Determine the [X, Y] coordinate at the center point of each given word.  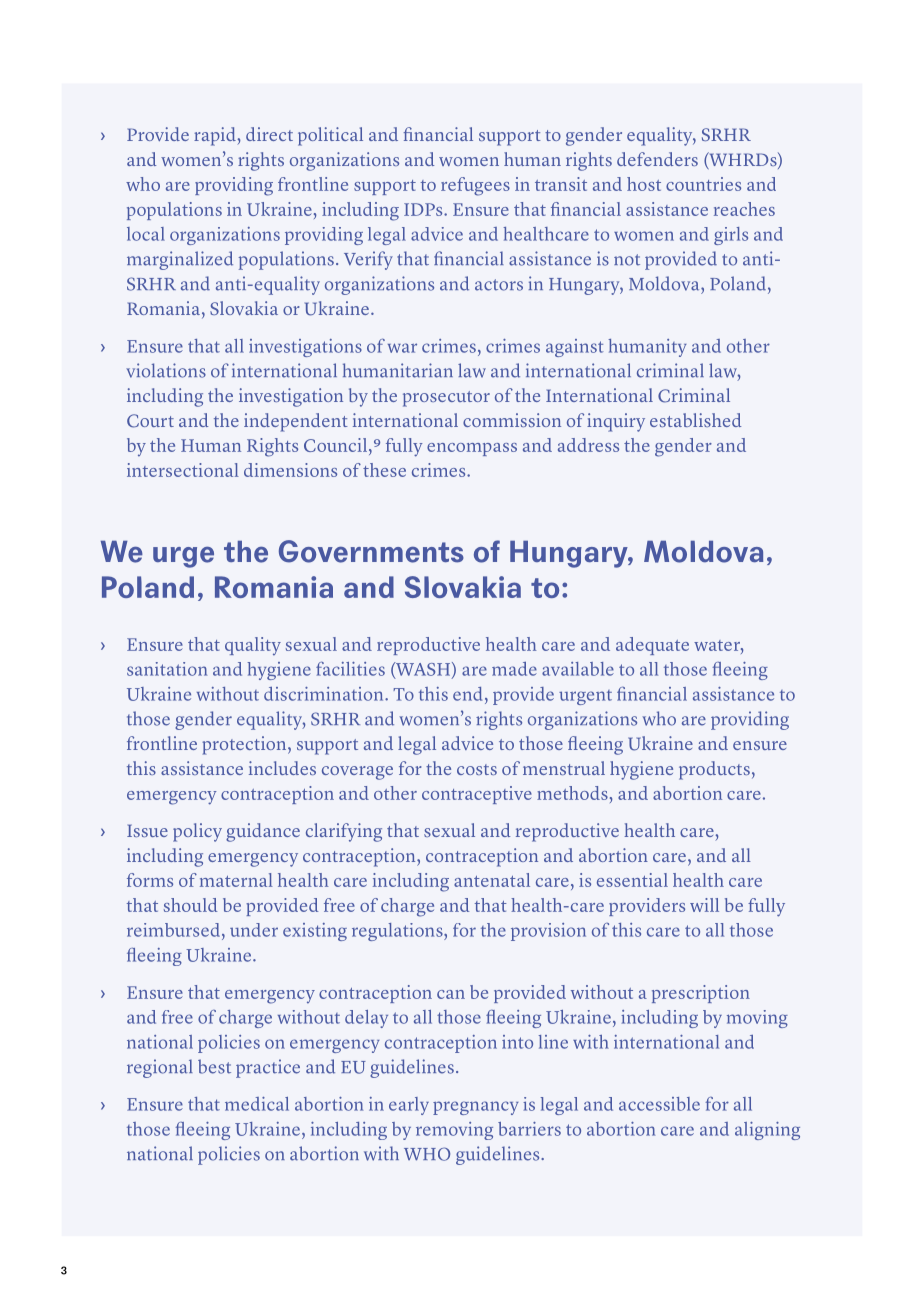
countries [703, 184]
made [514, 669]
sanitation [167, 669]
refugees [475, 186]
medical [257, 1104]
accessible [659, 1104]
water [718, 645]
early [409, 1106]
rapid [215, 136]
